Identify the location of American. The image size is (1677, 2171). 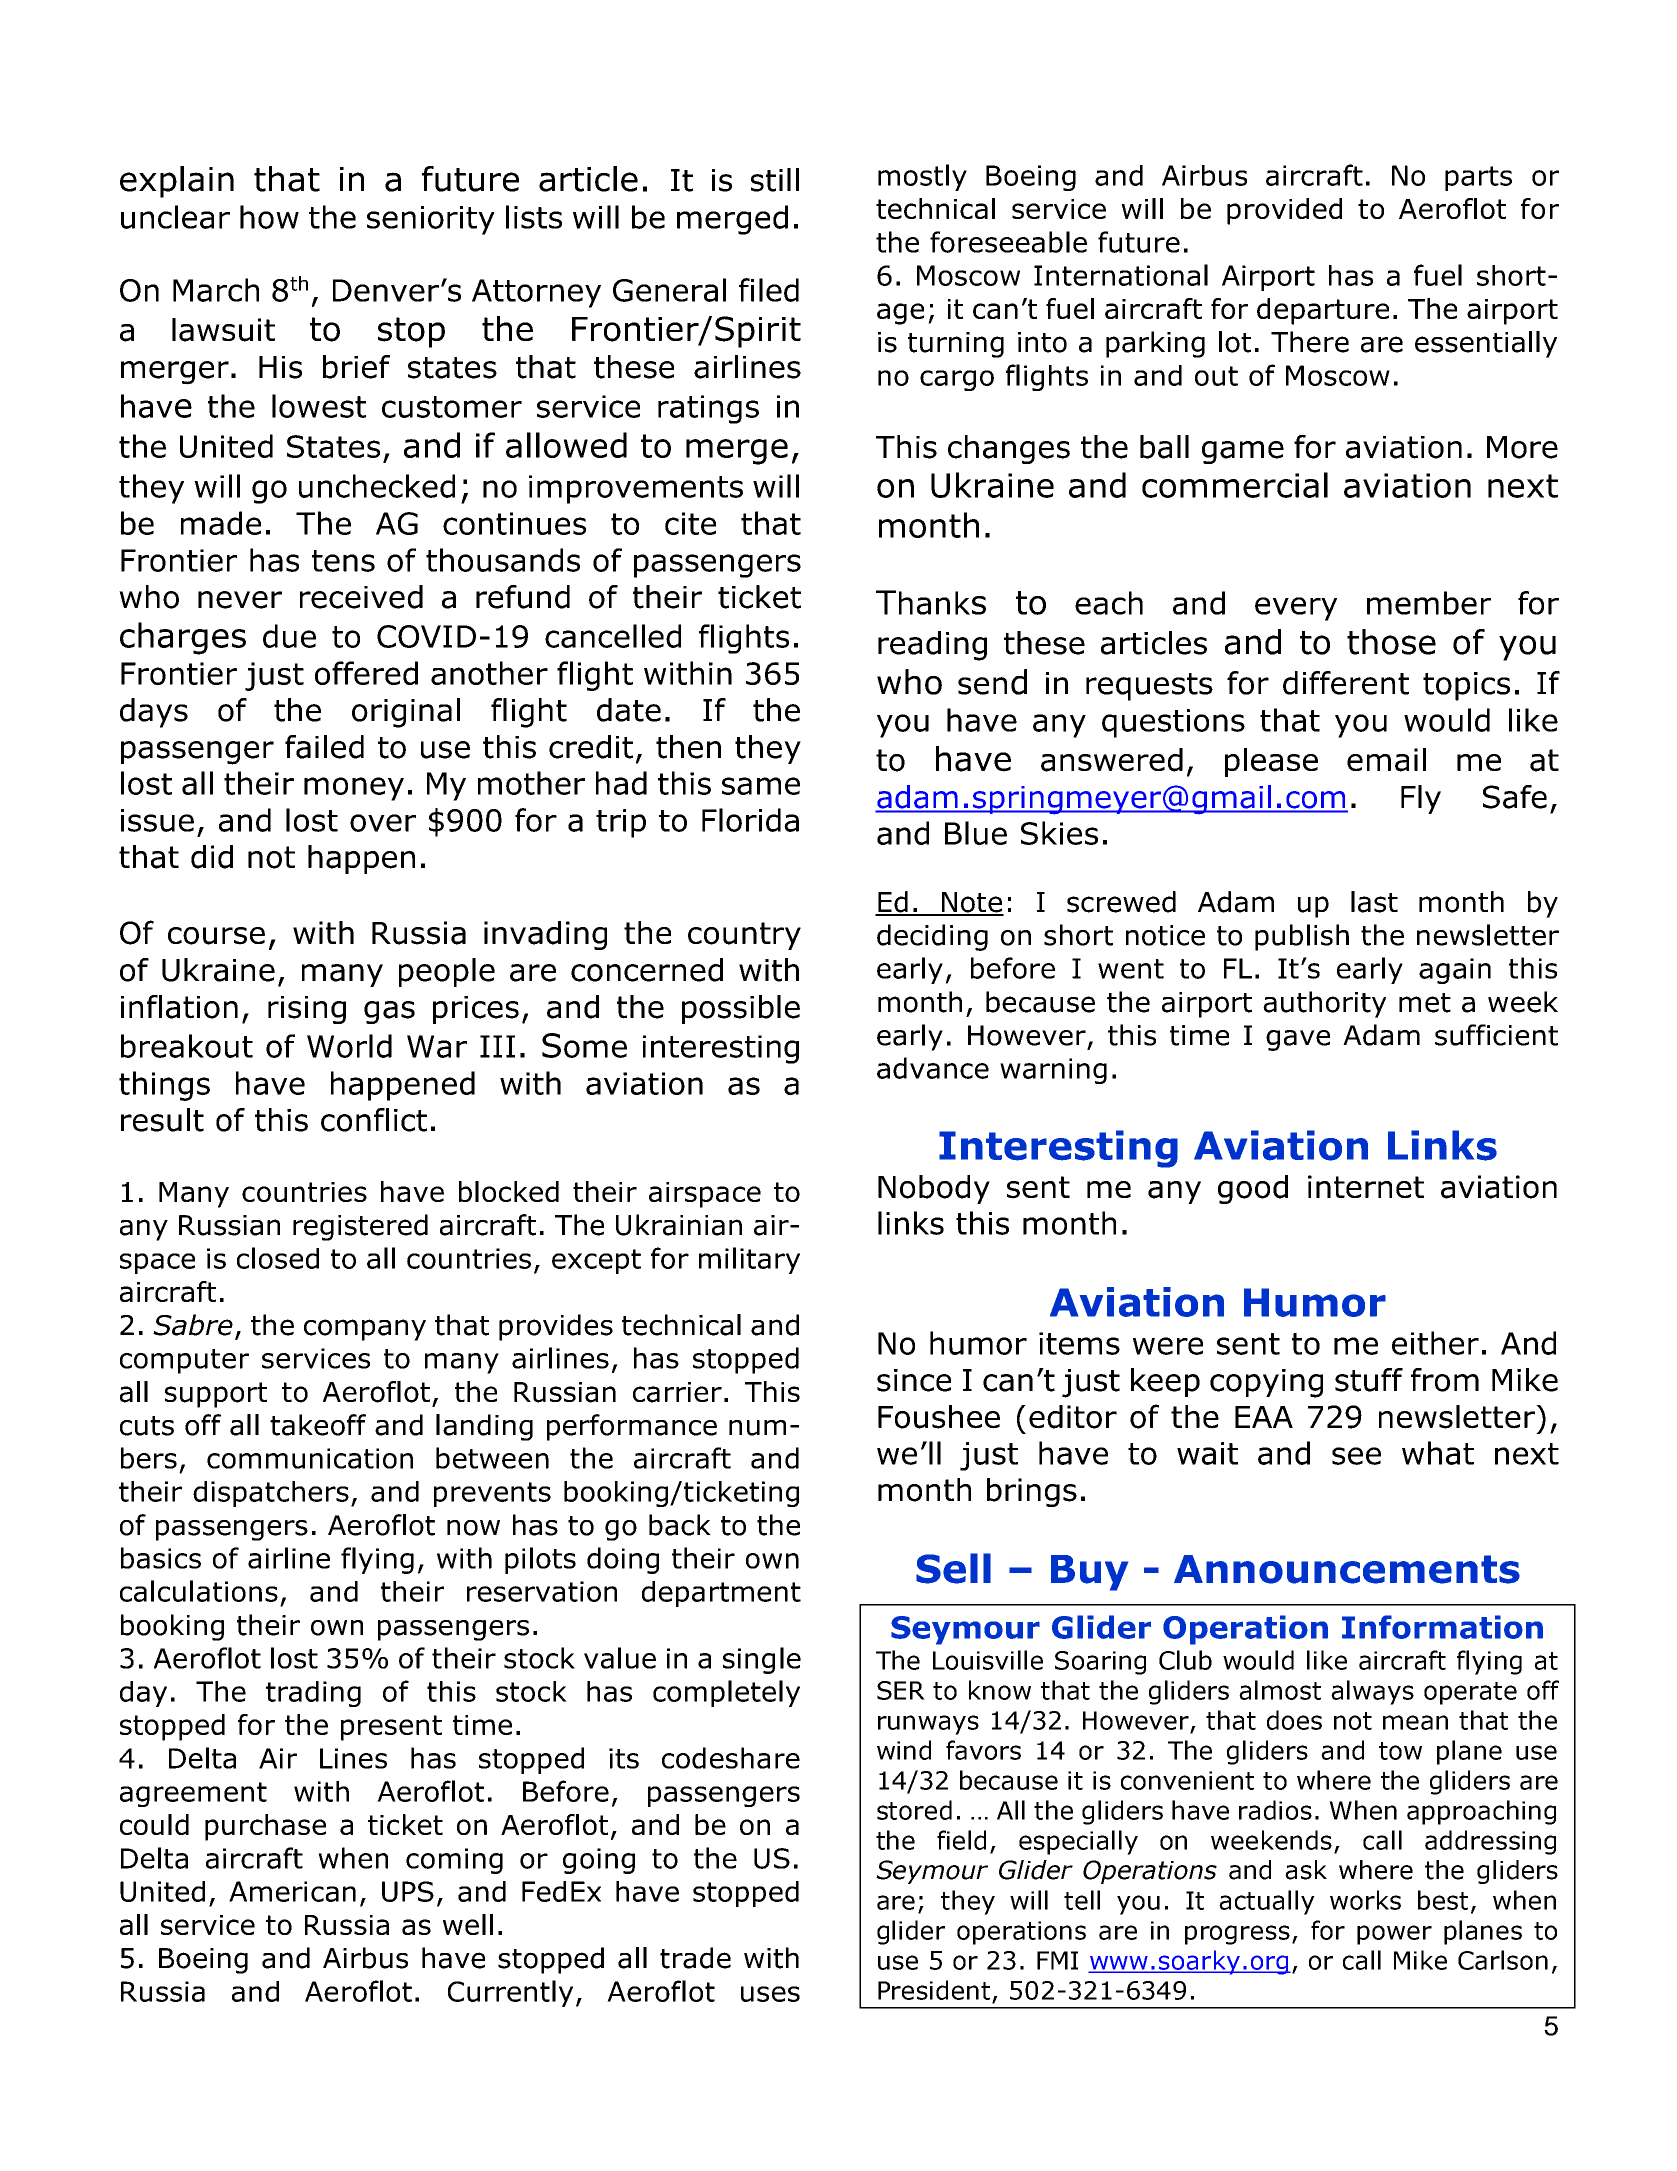
(292, 1891).
